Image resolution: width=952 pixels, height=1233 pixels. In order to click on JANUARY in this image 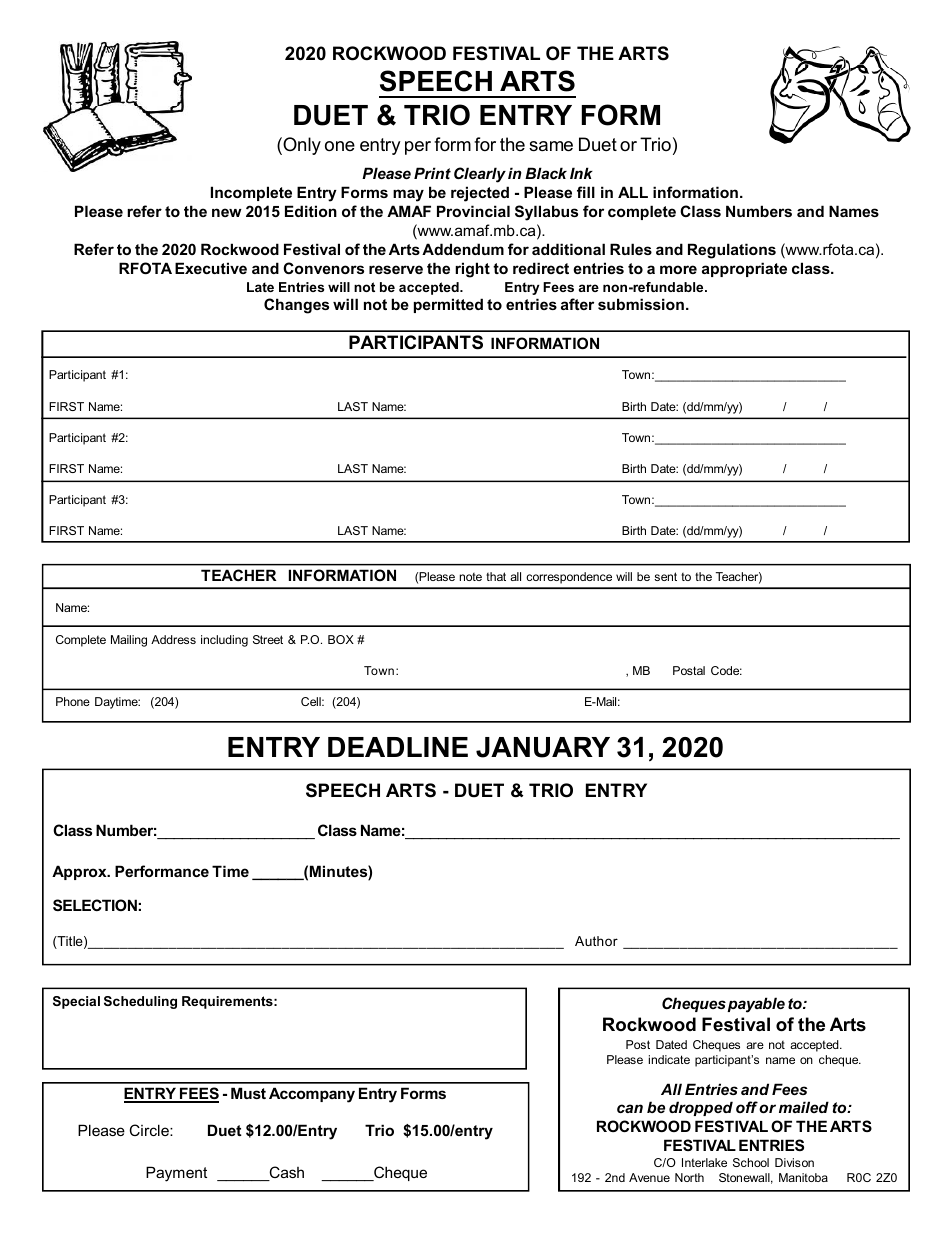, I will do `click(543, 747)`.
